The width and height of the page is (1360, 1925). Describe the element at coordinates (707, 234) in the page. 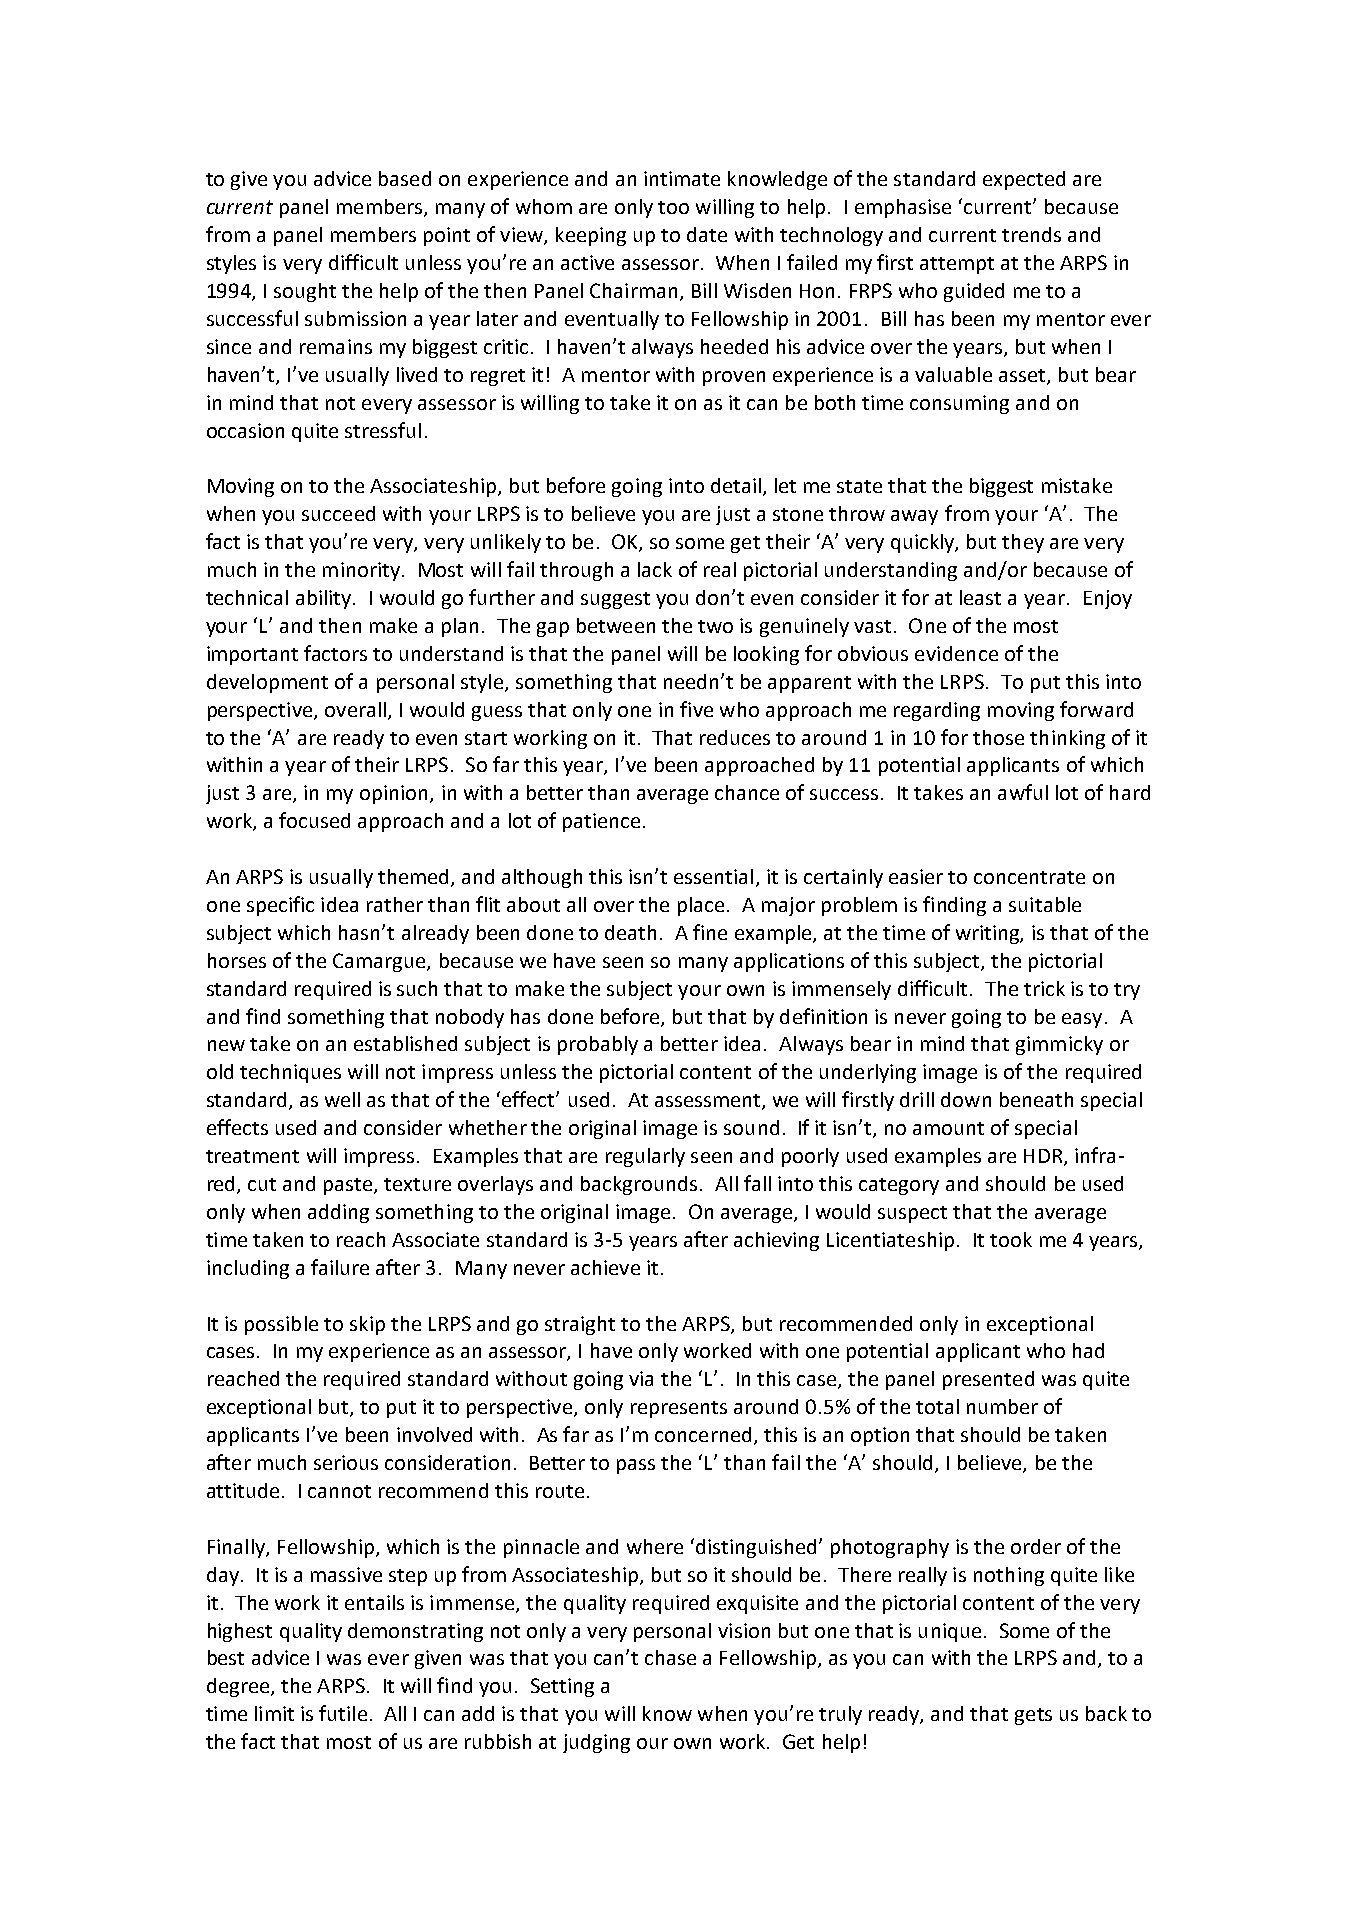

I see `date` at that location.
